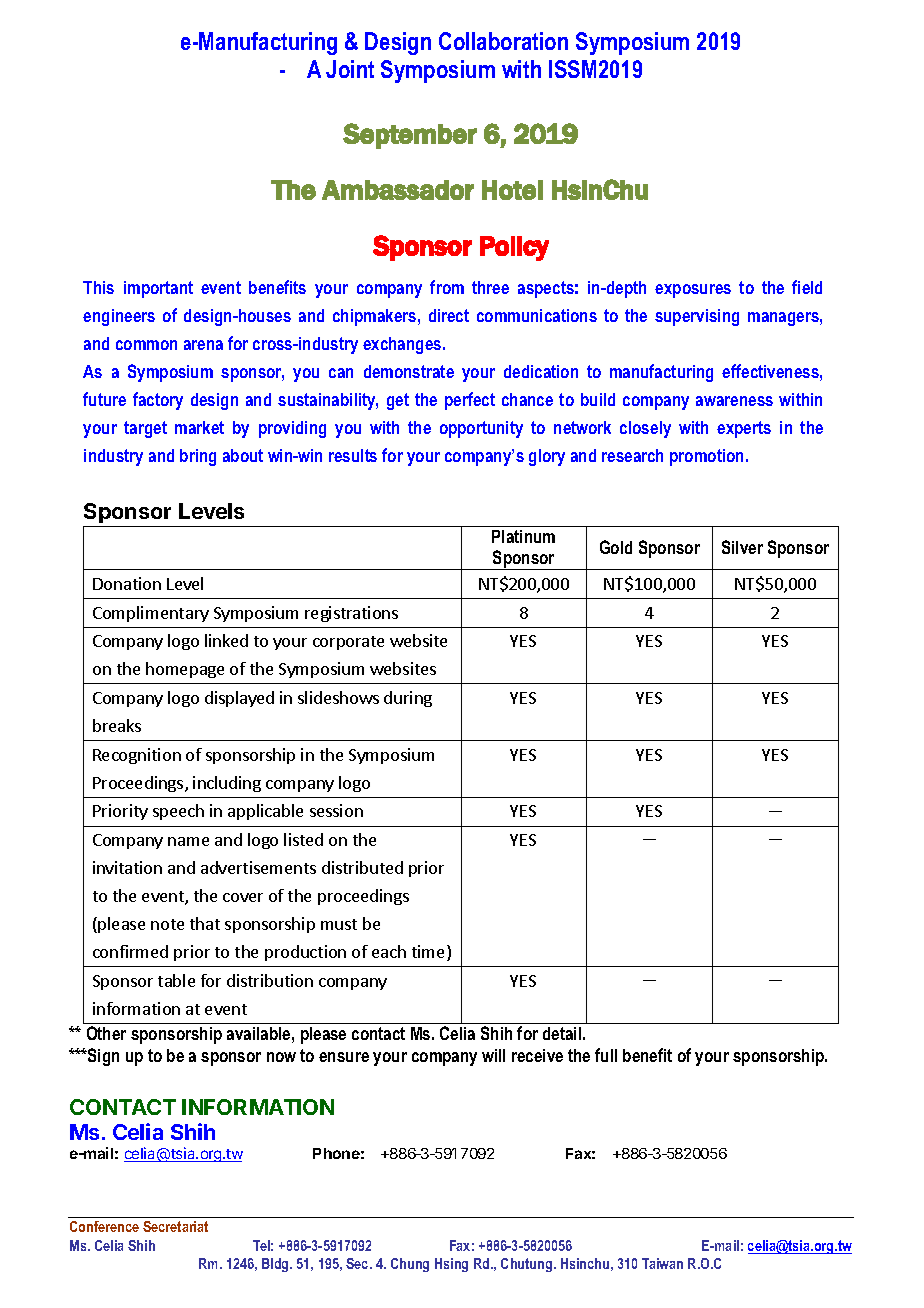  I want to click on arena, so click(203, 345).
